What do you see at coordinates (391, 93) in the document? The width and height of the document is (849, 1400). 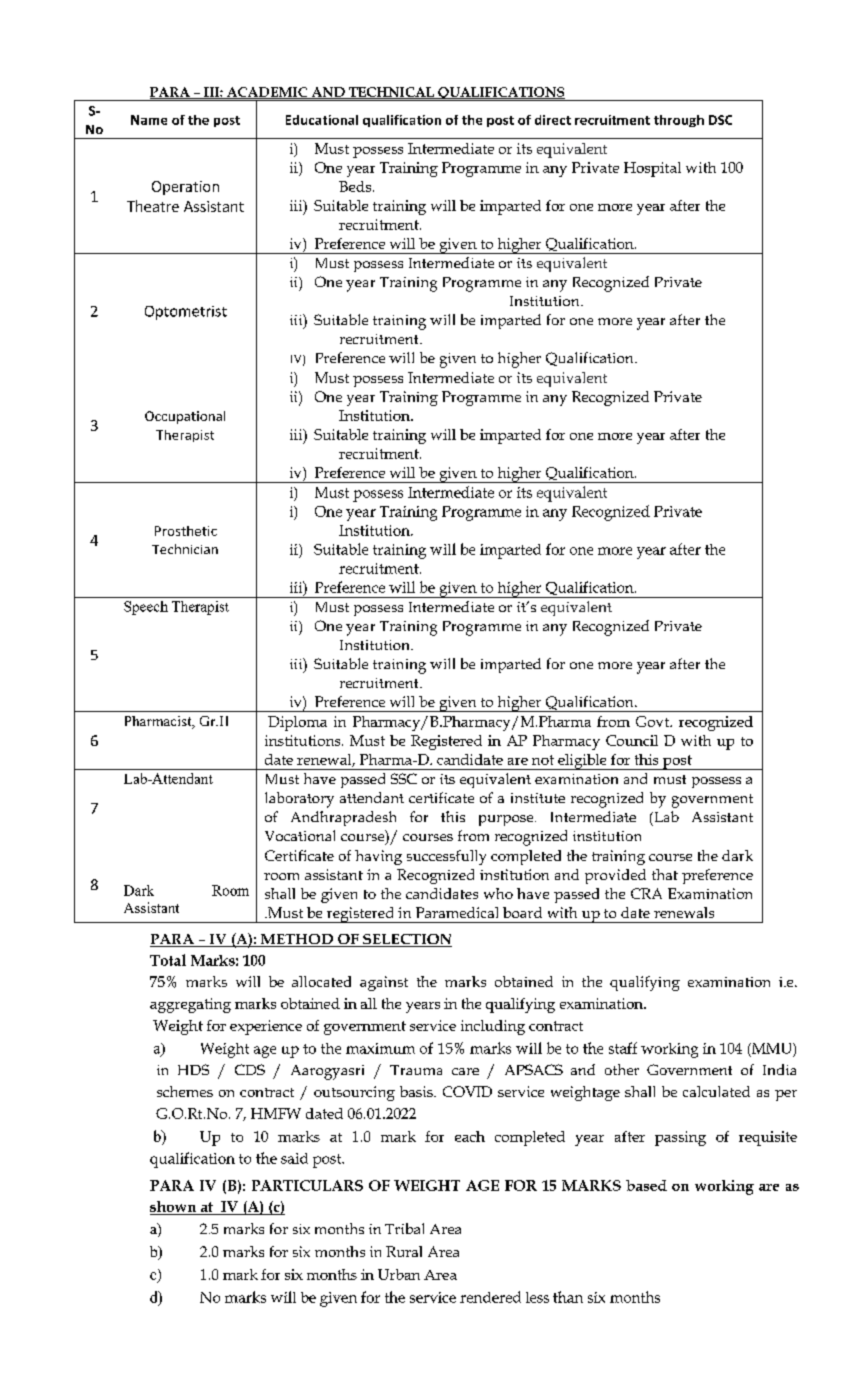 I see `TECHNICAL` at bounding box center [391, 93].
